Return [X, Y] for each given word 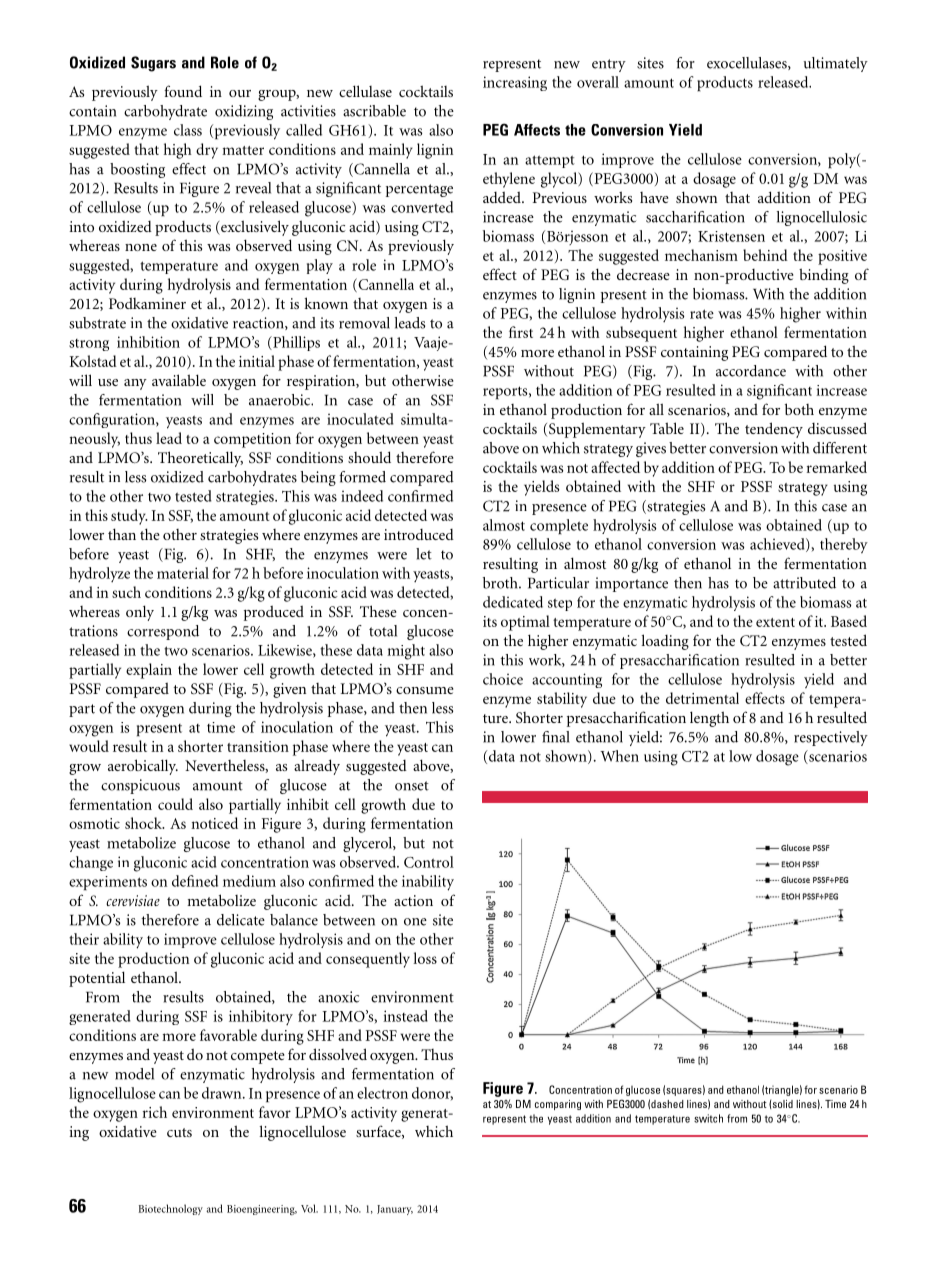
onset [412, 786]
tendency [774, 430]
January [395, 1210]
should [369, 457]
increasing [515, 83]
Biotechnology [171, 1209]
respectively [831, 738]
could [175, 804]
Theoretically [200, 459]
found [183, 91]
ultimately [836, 64]
